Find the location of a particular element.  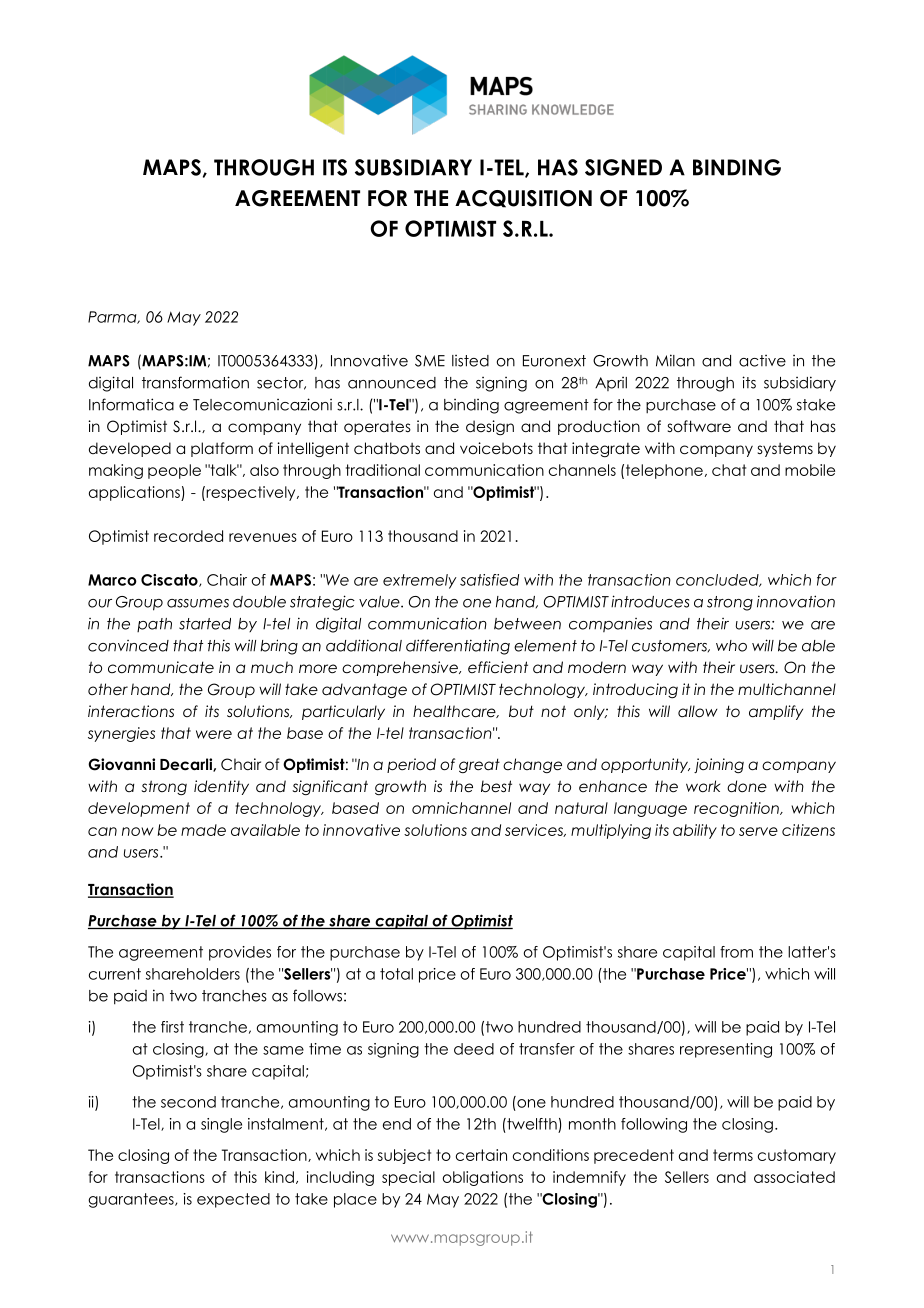

communicate is located at coordinates (161, 667).
